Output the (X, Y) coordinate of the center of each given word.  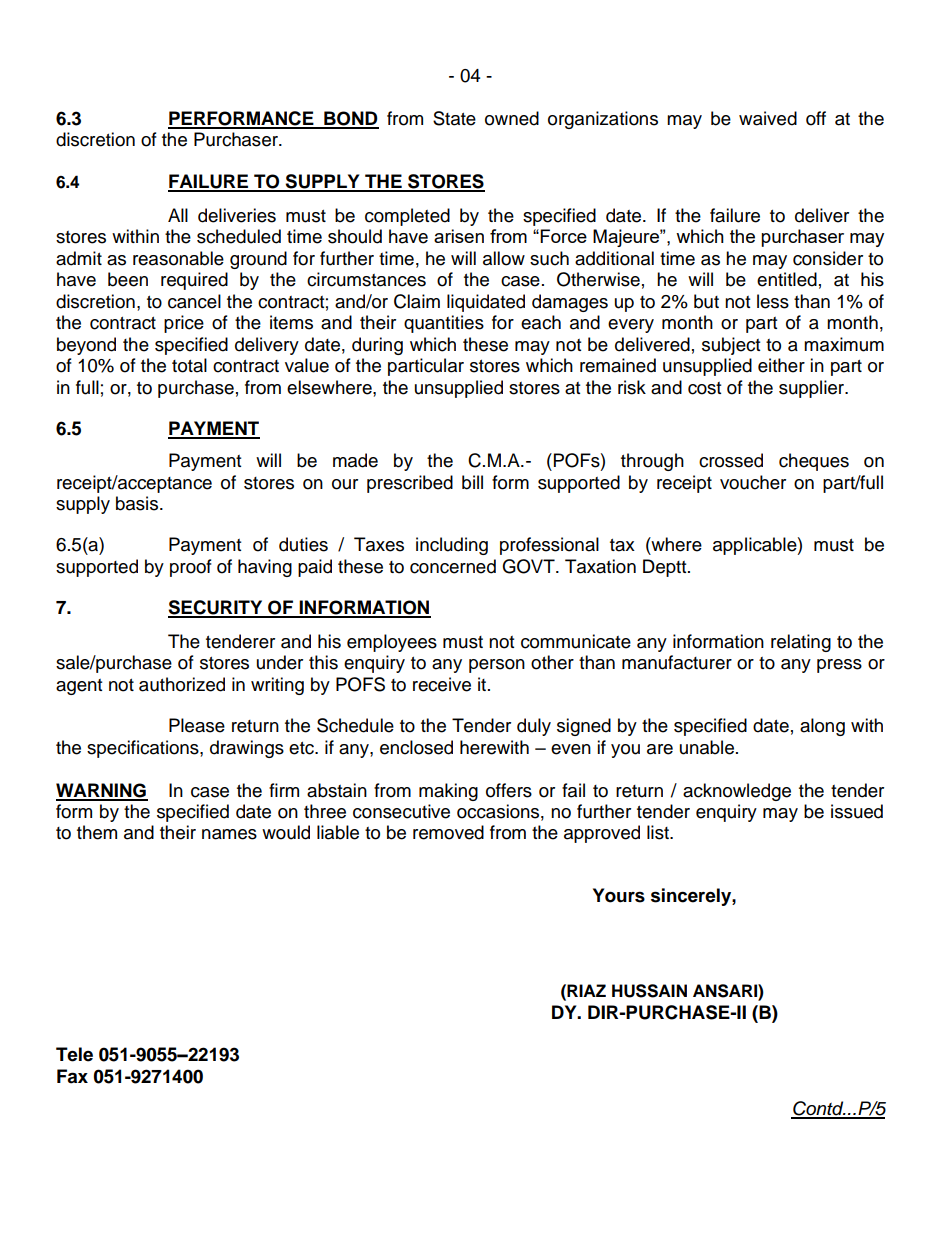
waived (768, 118)
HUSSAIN (649, 991)
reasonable (178, 258)
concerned (453, 566)
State (454, 118)
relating (801, 643)
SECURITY (216, 608)
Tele (74, 1054)
